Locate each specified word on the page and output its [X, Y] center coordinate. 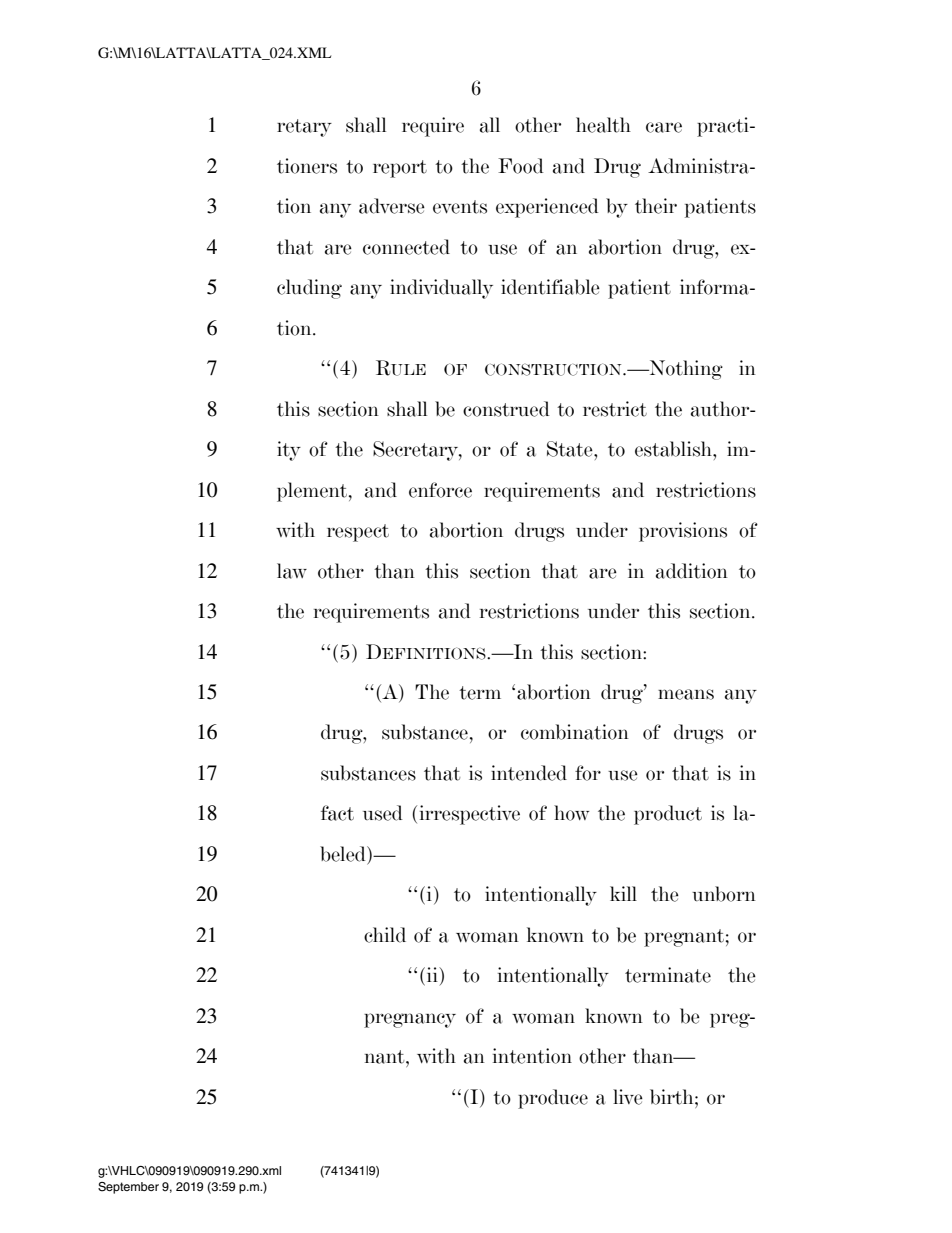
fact [337, 813]
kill [623, 893]
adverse [392, 206]
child [385, 935]
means [686, 694]
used [383, 813]
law [292, 571]
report [400, 169]
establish [674, 449]
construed [506, 409]
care [664, 127]
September [128, 1188]
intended [529, 773]
